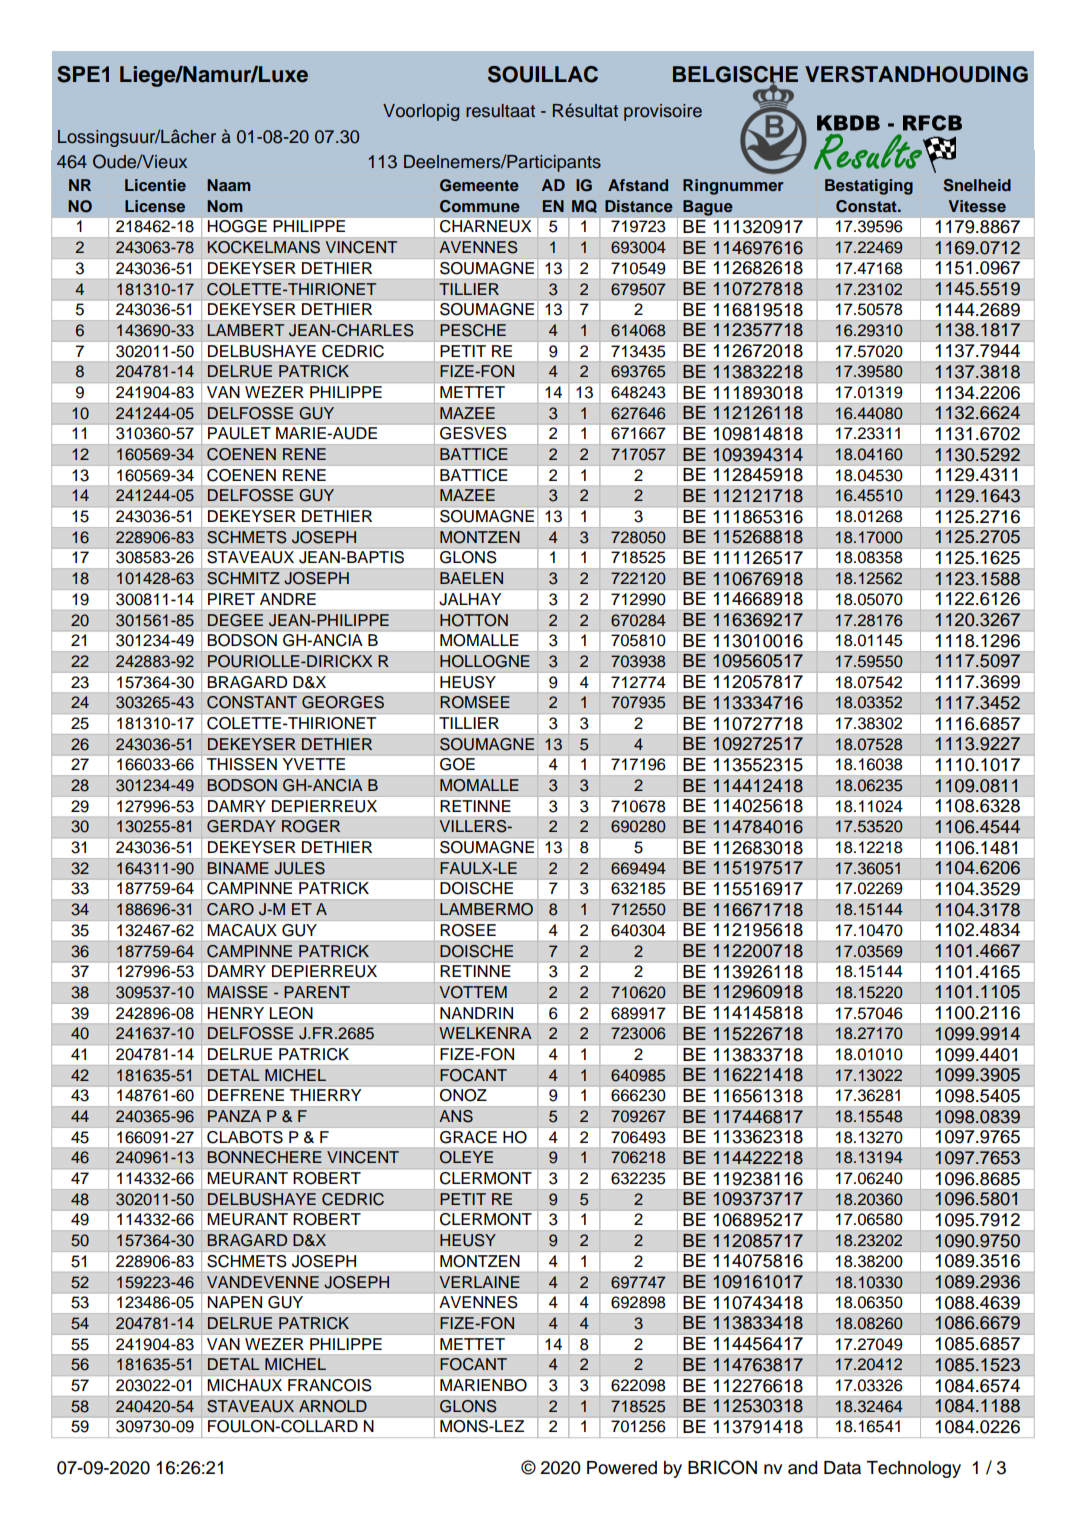 Image resolution: width=1086 pixels, height=1536 pixels. Describe the element at coordinates (245, 1385) in the screenshot. I see `MICHAUX` at that location.
